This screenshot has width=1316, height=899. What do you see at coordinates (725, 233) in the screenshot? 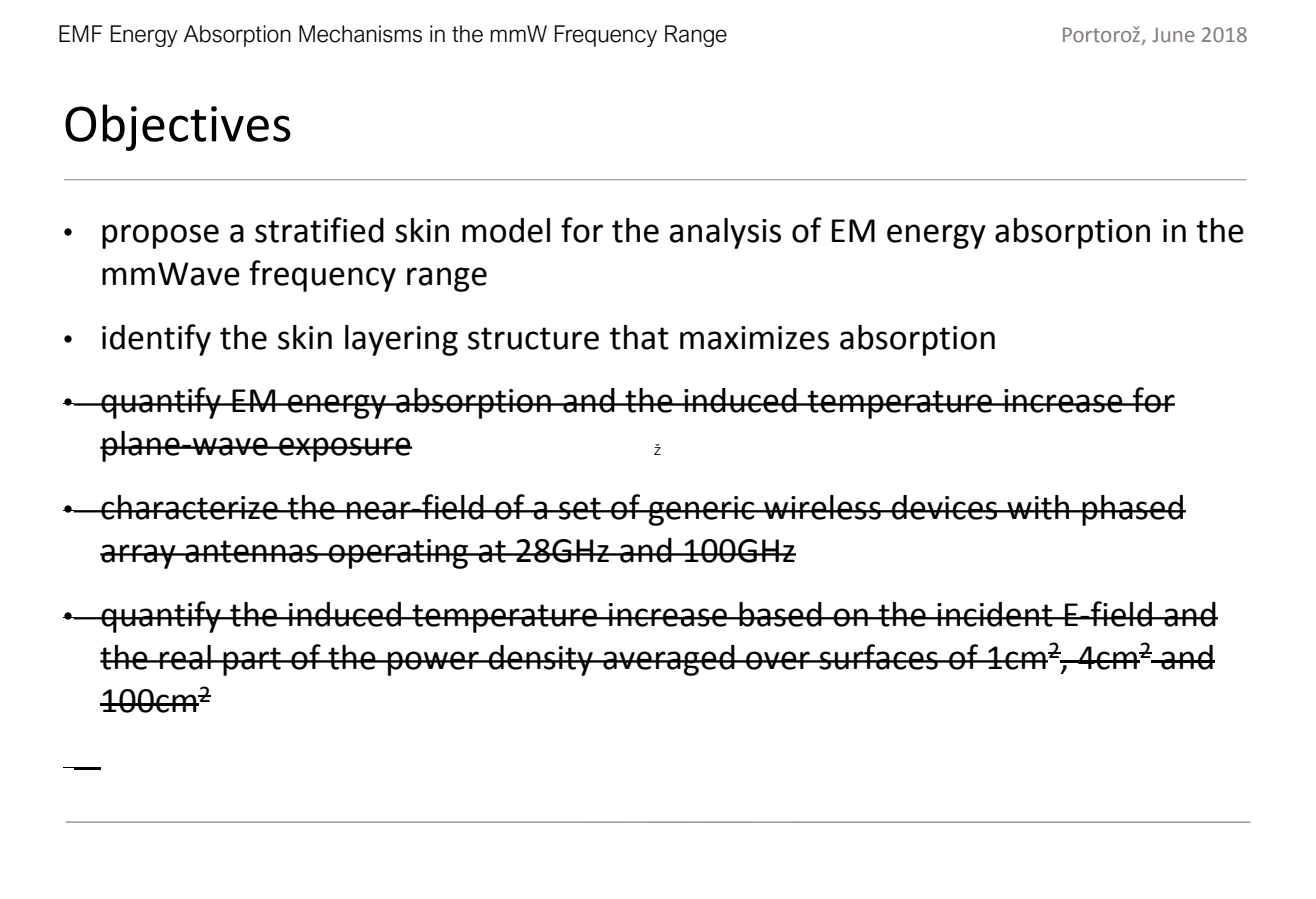
I see `analysis` at bounding box center [725, 233].
